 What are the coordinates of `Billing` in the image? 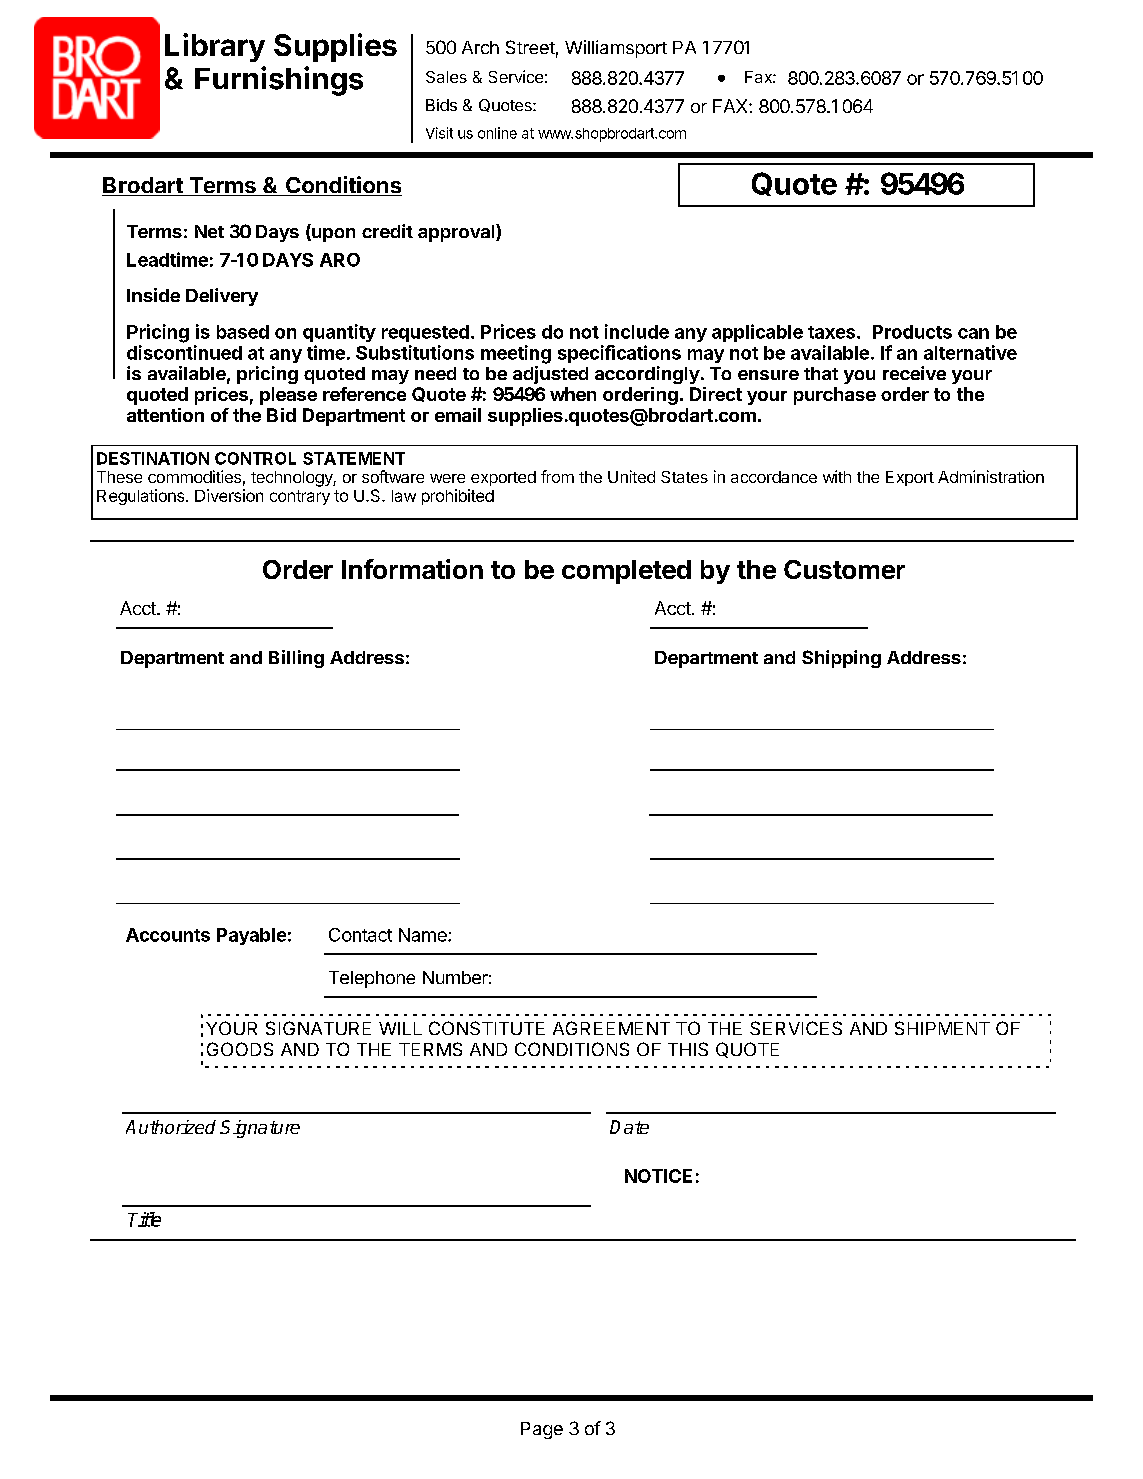 It's located at (296, 659).
